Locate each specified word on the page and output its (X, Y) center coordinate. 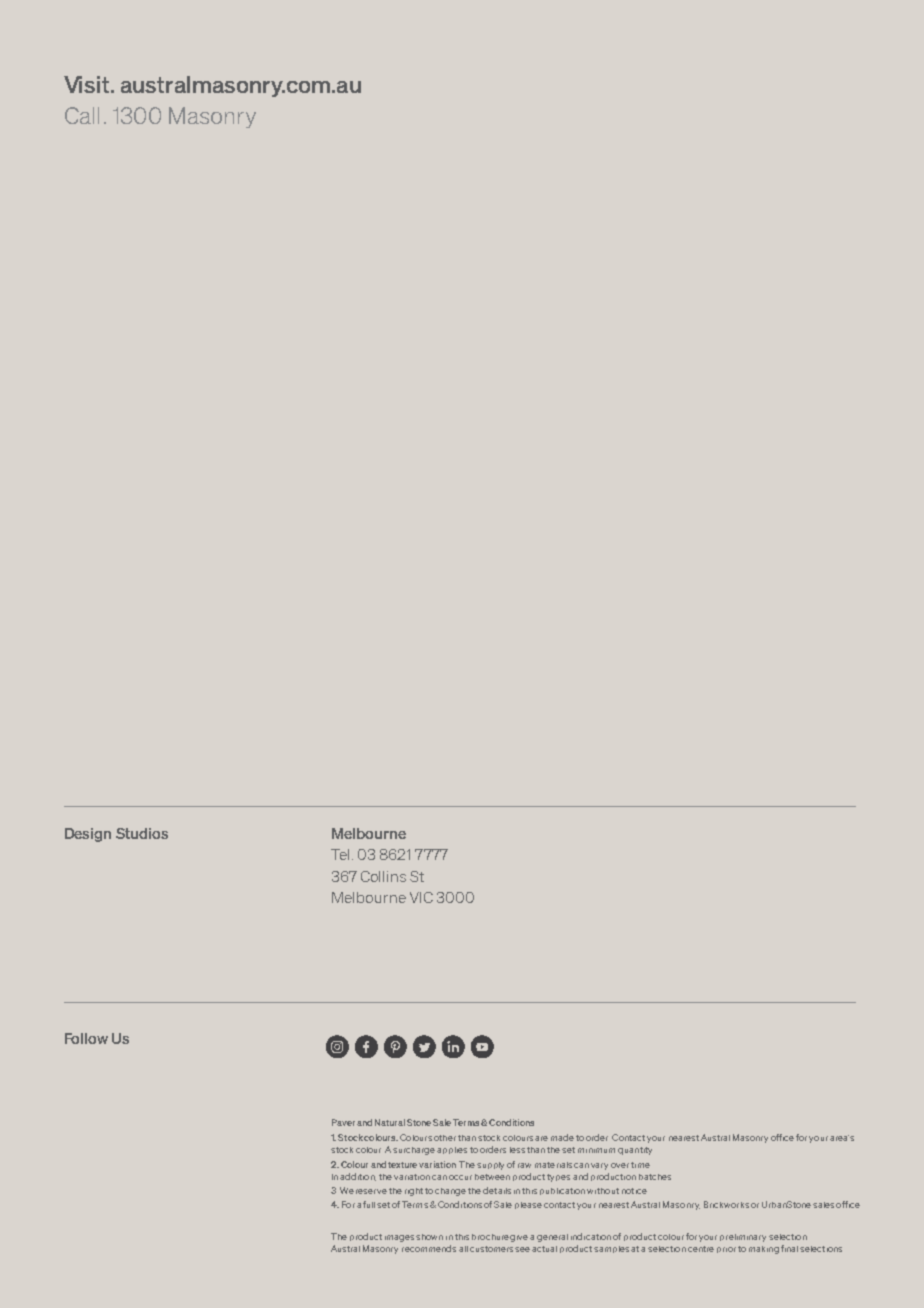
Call (82, 115)
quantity (635, 1151)
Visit (88, 84)
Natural (390, 1122)
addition (358, 1177)
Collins (383, 876)
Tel (340, 854)
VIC (421, 897)
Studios (142, 833)
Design (88, 835)
